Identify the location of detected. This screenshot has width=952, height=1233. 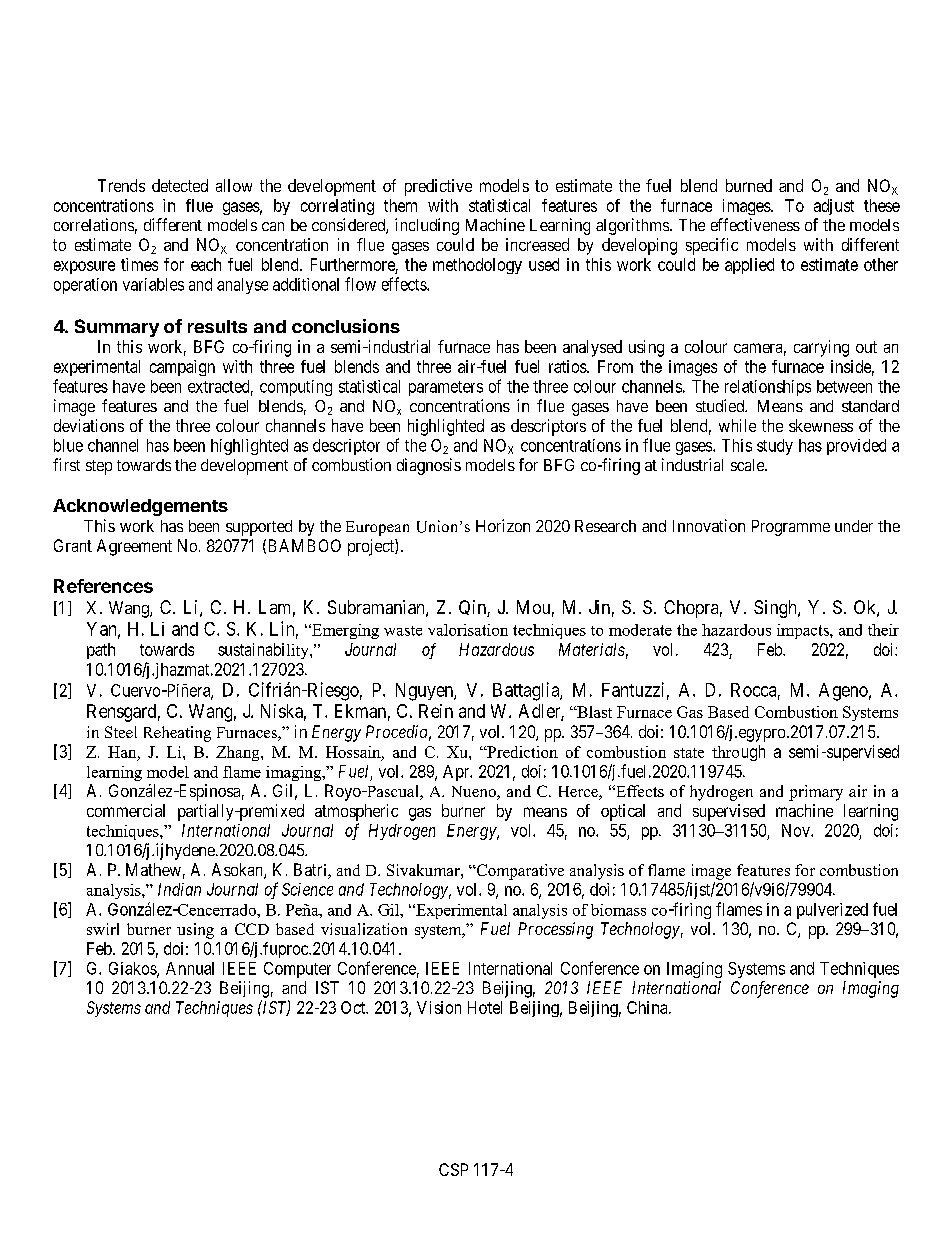
(180, 185).
